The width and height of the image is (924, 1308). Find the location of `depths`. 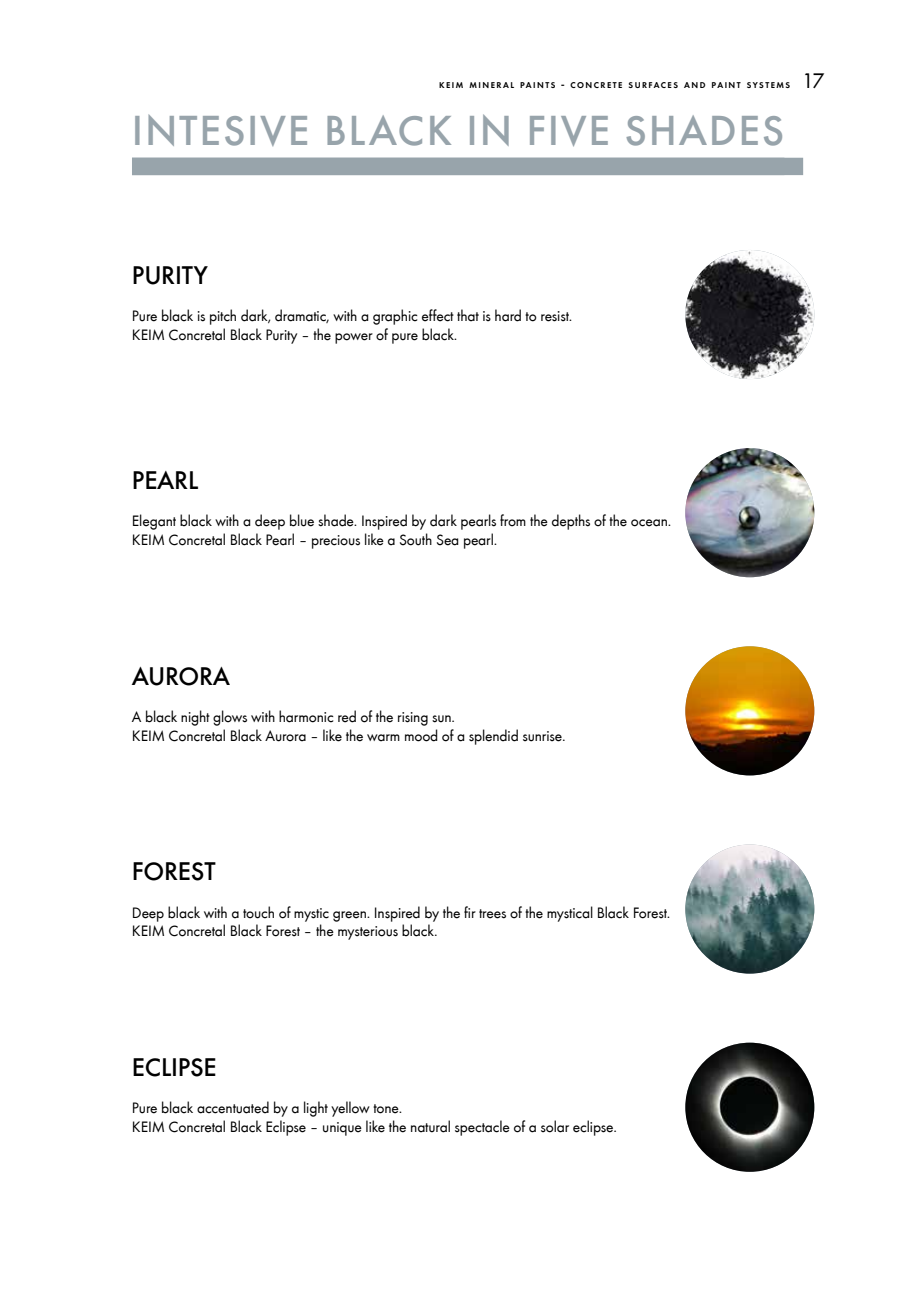

depths is located at coordinates (571, 522).
